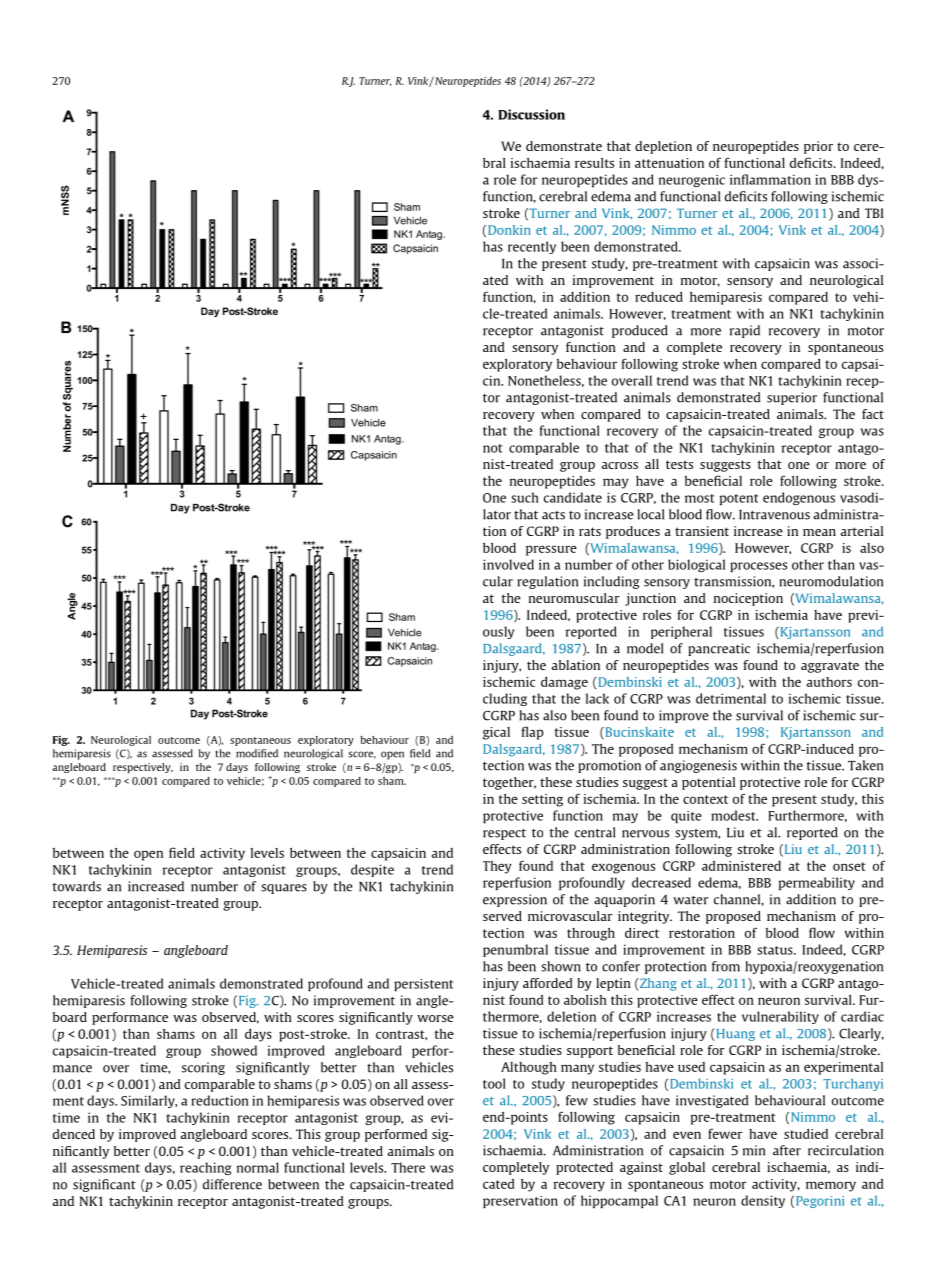  Describe the element at coordinates (792, 398) in the screenshot. I see `superior` at that location.
